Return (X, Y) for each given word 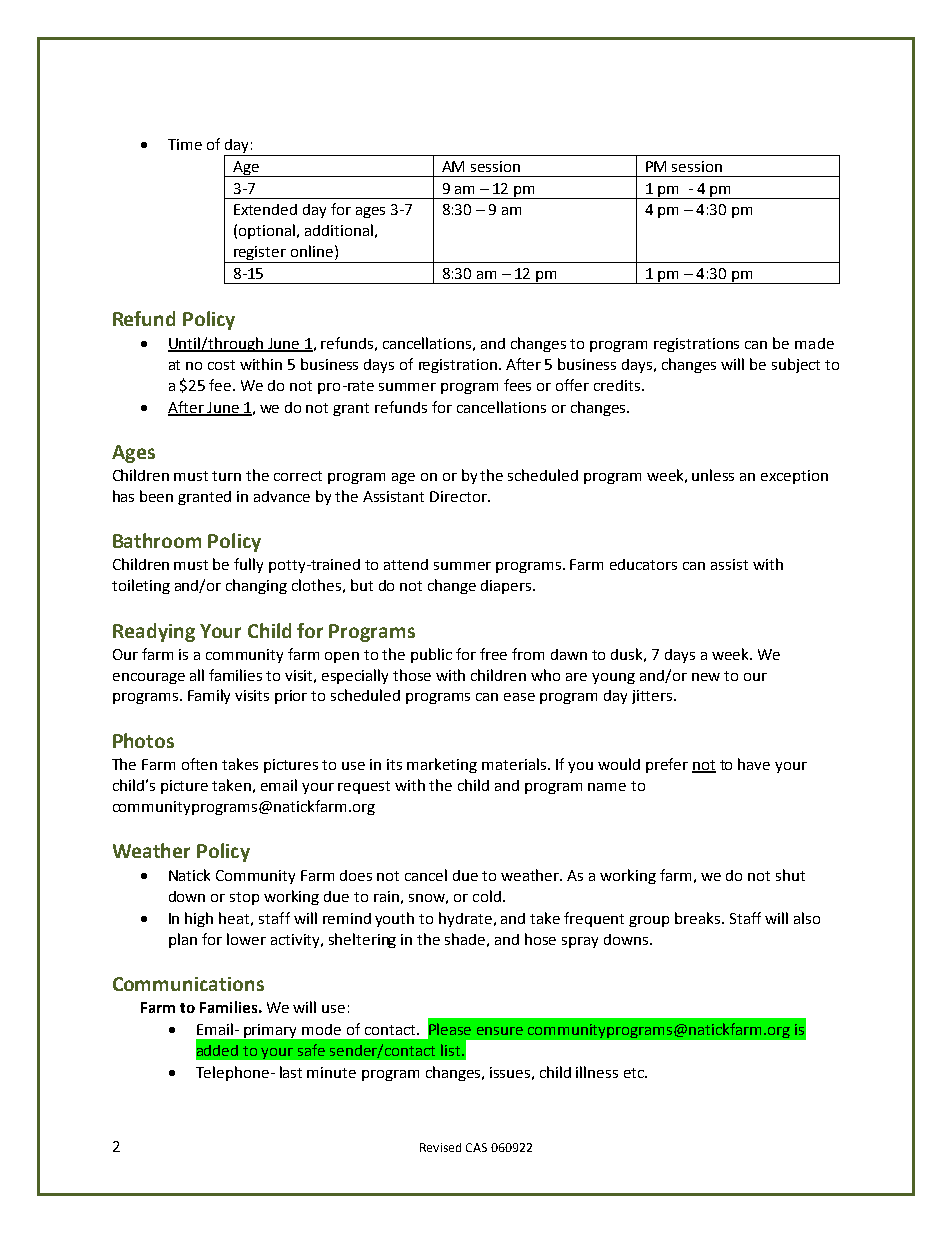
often (199, 764)
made (814, 343)
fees (517, 385)
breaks (699, 918)
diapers (507, 587)
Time (185, 144)
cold (487, 896)
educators (643, 564)
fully (248, 565)
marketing (442, 765)
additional (339, 230)
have (754, 764)
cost (221, 365)
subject (796, 365)
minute (331, 1072)
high (199, 919)
